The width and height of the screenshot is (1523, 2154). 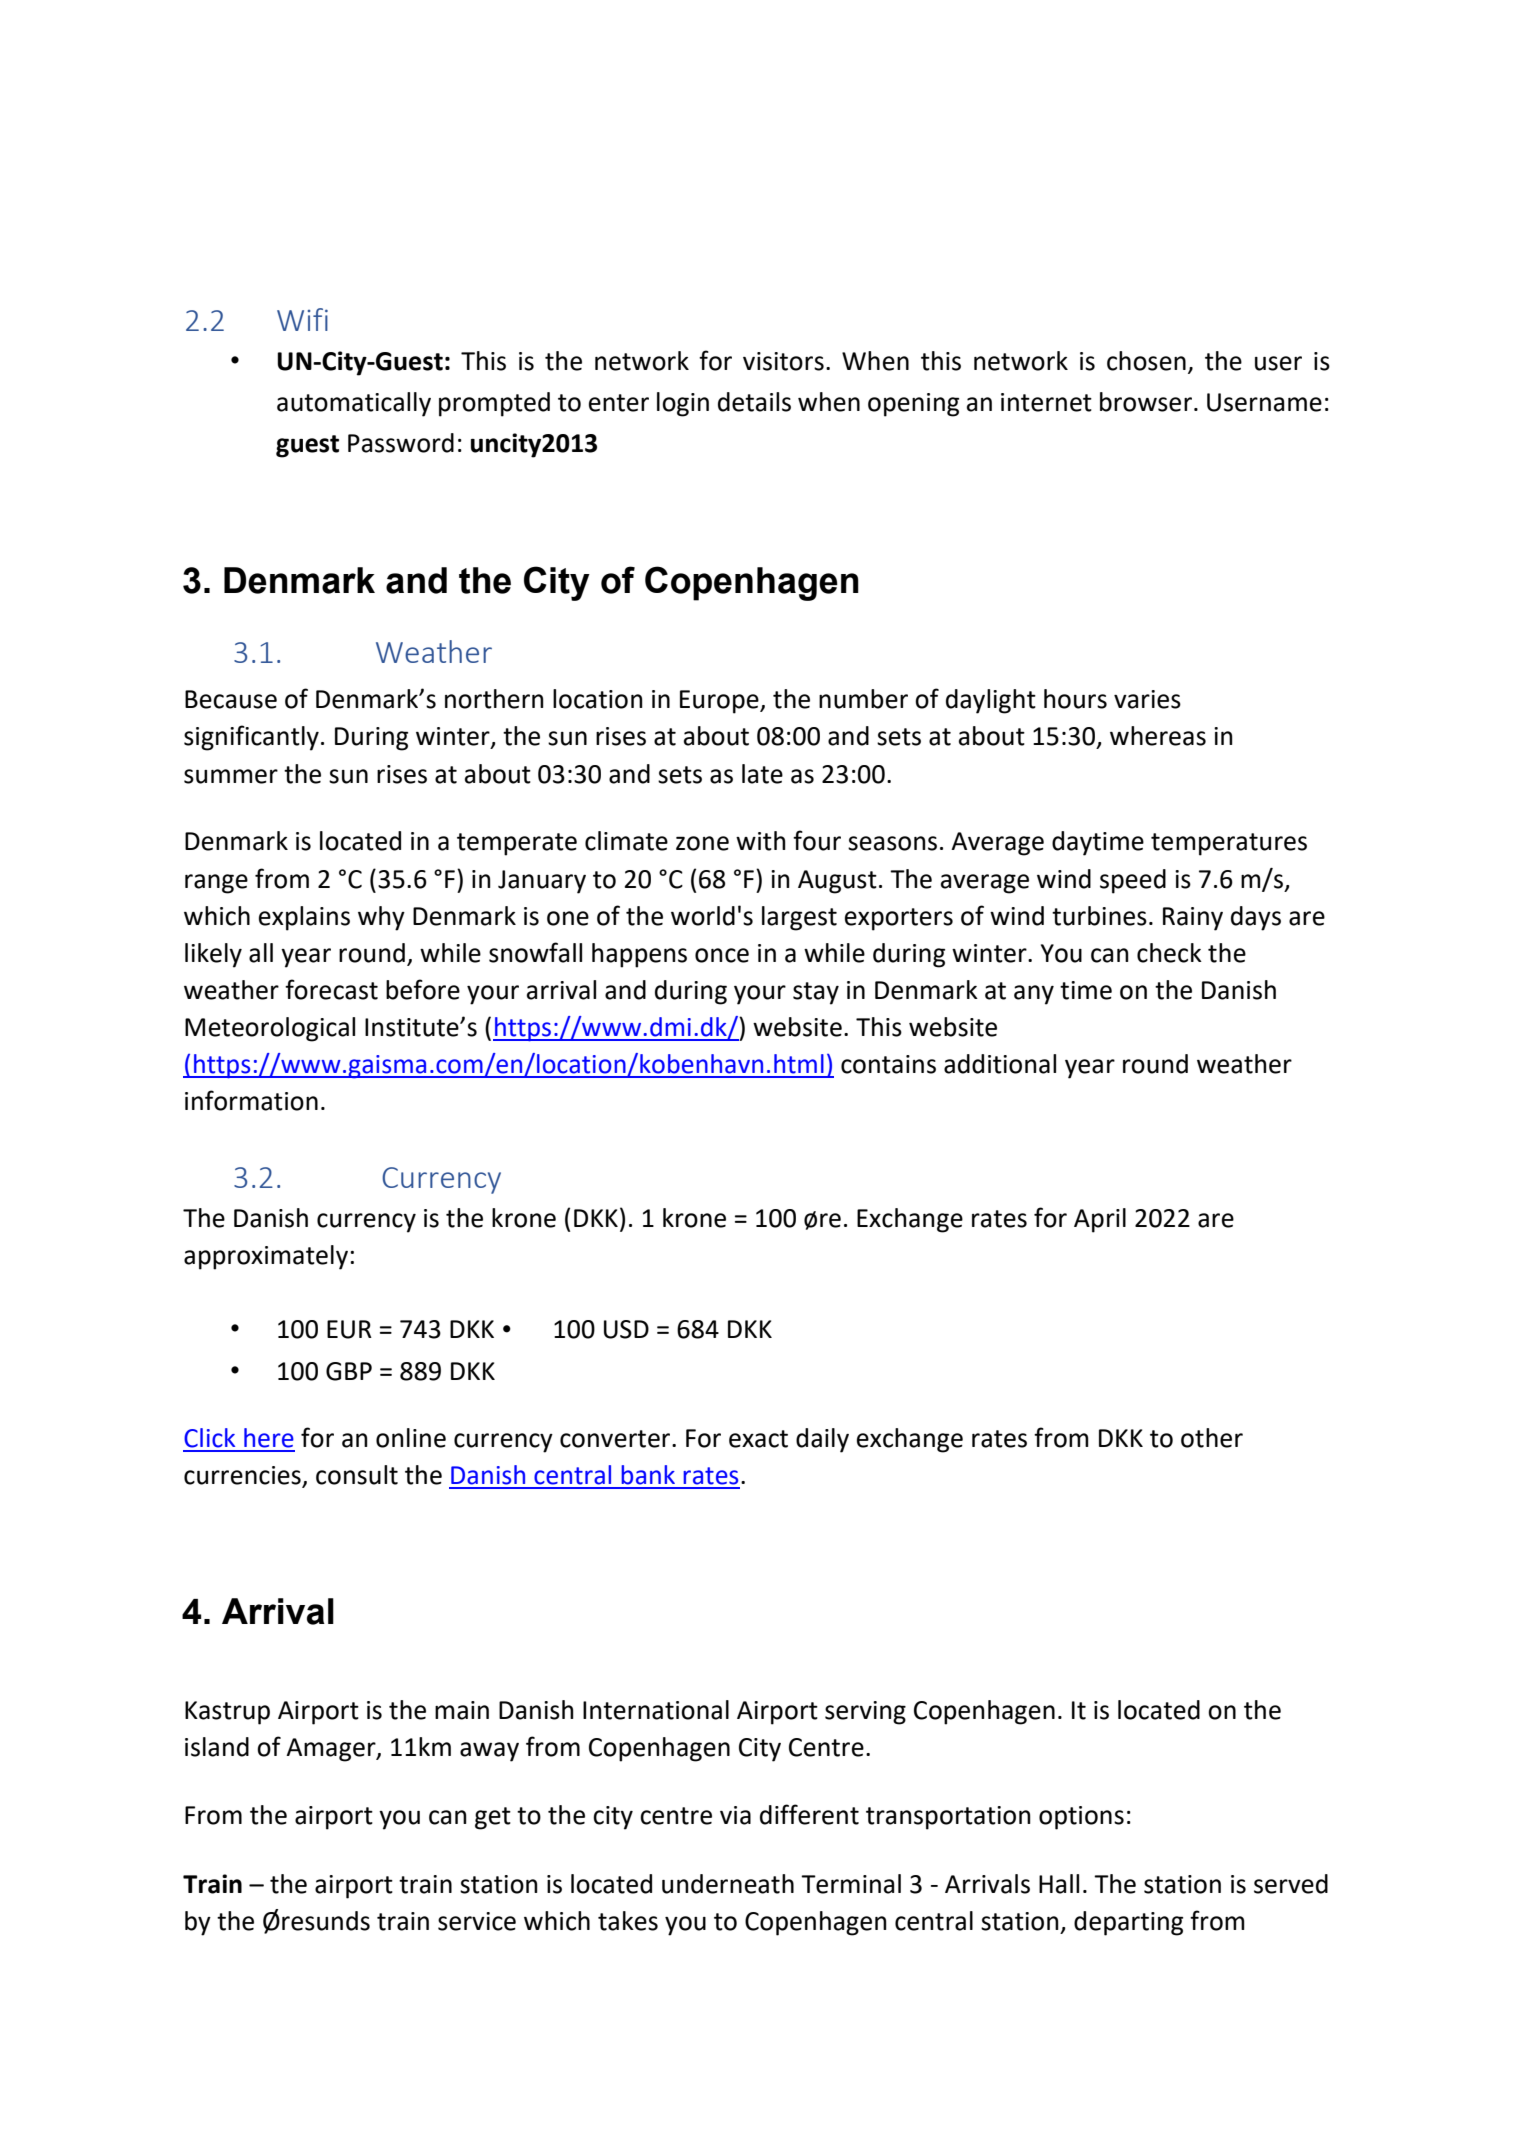 I want to click on varies, so click(x=1147, y=699).
